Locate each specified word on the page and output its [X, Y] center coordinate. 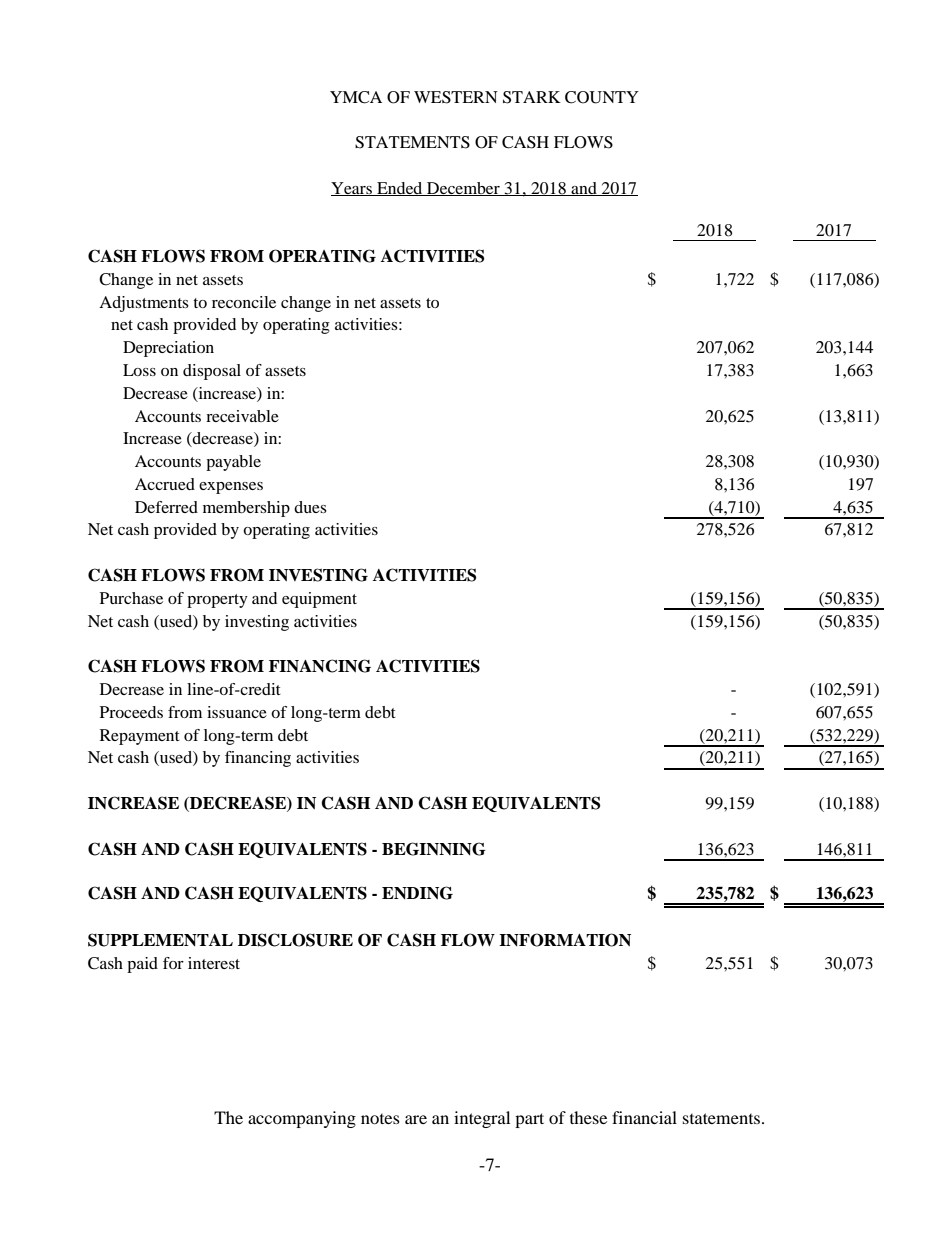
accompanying [302, 1119]
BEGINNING [434, 849]
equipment [319, 600]
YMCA [356, 97]
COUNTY [602, 97]
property [217, 601]
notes [380, 1119]
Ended [400, 189]
